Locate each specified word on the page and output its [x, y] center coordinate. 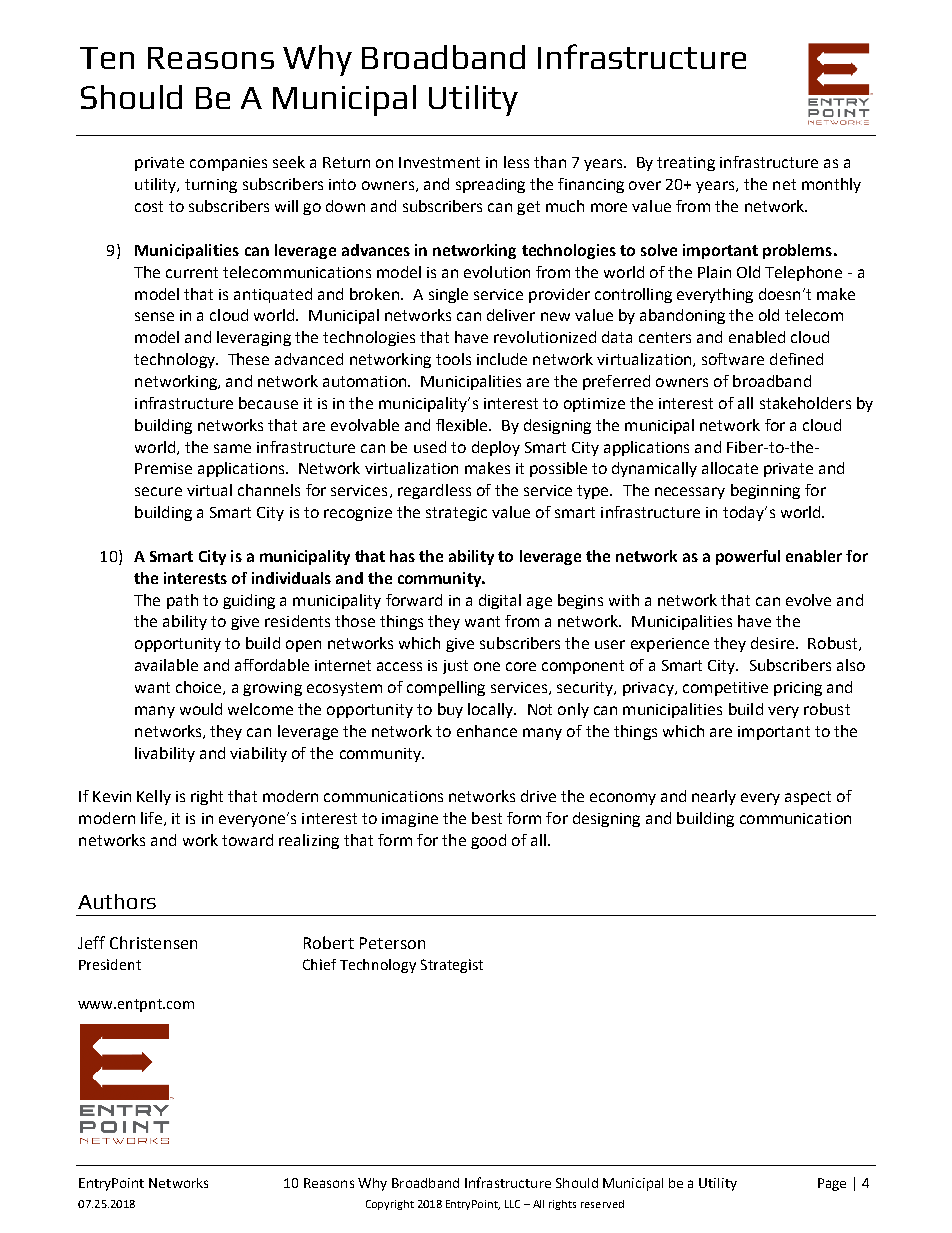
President [110, 964]
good [488, 841]
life [151, 818]
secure [158, 491]
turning [211, 186]
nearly [714, 797]
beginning [765, 491]
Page [832, 1184]
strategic [456, 514]
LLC [512, 1204]
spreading [490, 185]
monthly [831, 185]
